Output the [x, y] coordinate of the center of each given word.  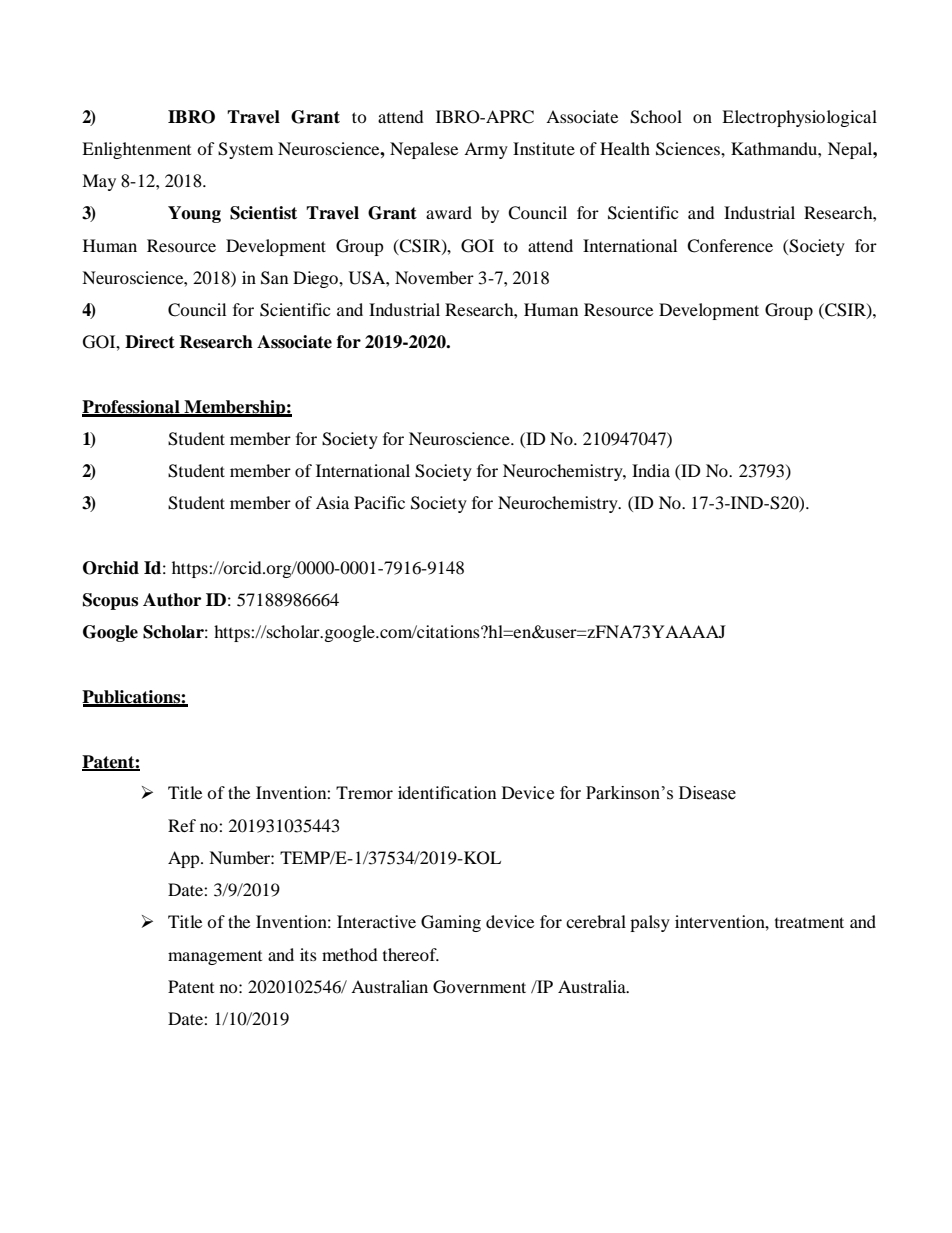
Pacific [379, 502]
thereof [411, 954]
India [651, 470]
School [656, 117]
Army [486, 150]
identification [447, 792]
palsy [650, 923]
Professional [132, 408]
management [215, 958]
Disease [707, 793]
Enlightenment [136, 150]
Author [172, 600]
